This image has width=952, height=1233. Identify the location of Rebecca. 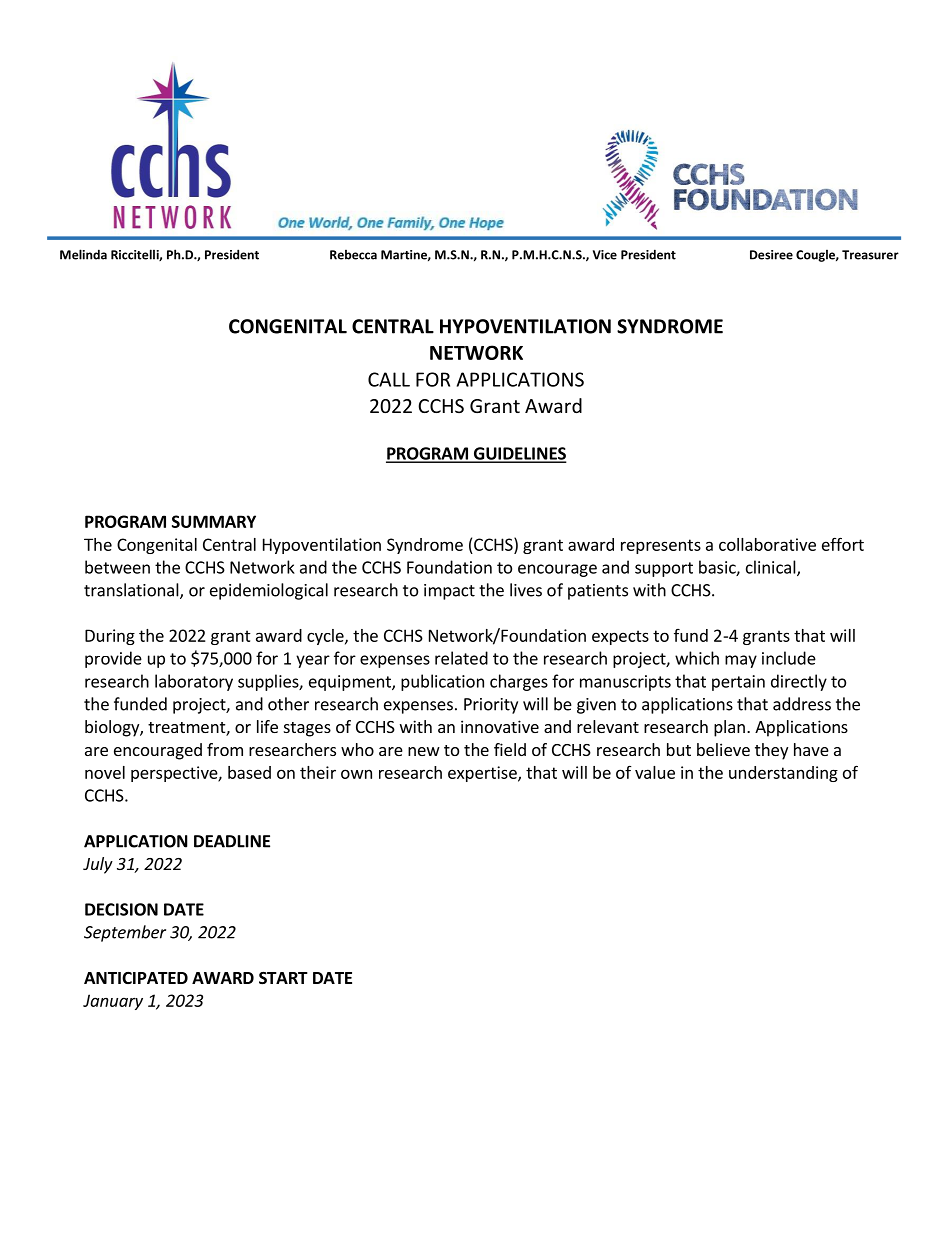
(353, 254).
